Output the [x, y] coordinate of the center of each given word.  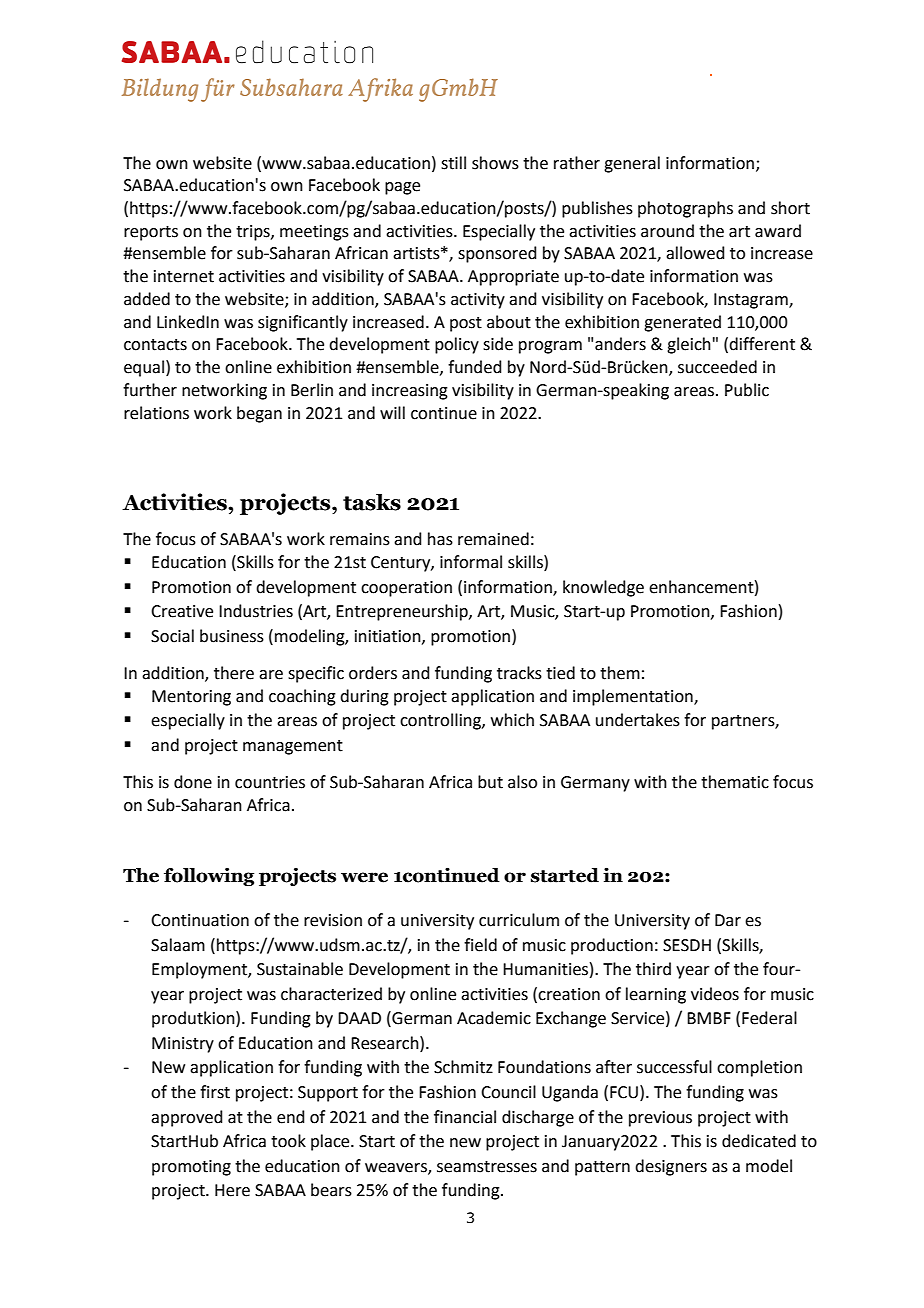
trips [254, 233]
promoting [191, 1168]
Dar [728, 920]
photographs [685, 209]
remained [493, 539]
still [453, 163]
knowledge [603, 588]
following [209, 876]
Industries [256, 611]
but [490, 782]
